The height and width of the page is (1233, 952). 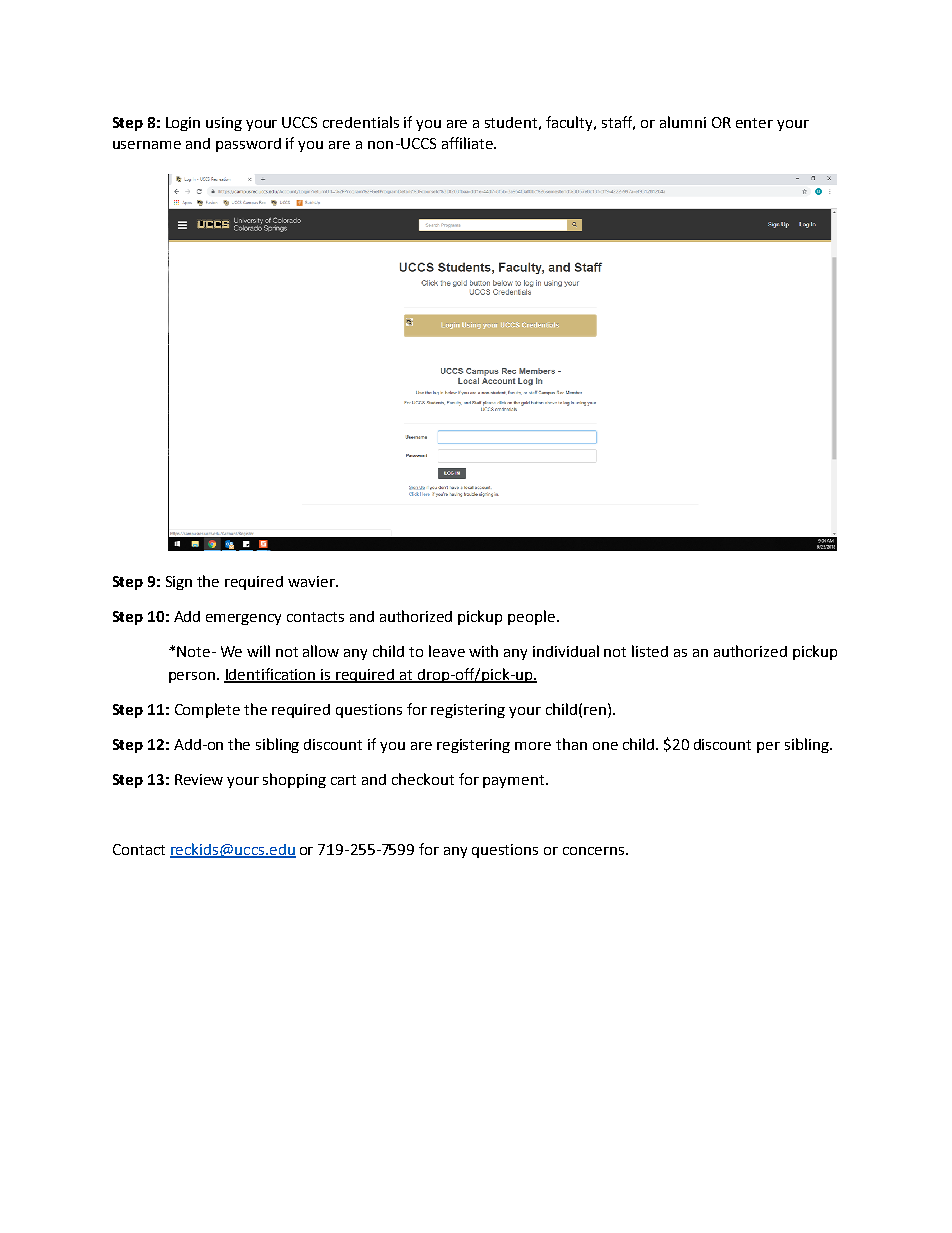 What do you see at coordinates (650, 651) in the page?
I see `listed` at bounding box center [650, 651].
